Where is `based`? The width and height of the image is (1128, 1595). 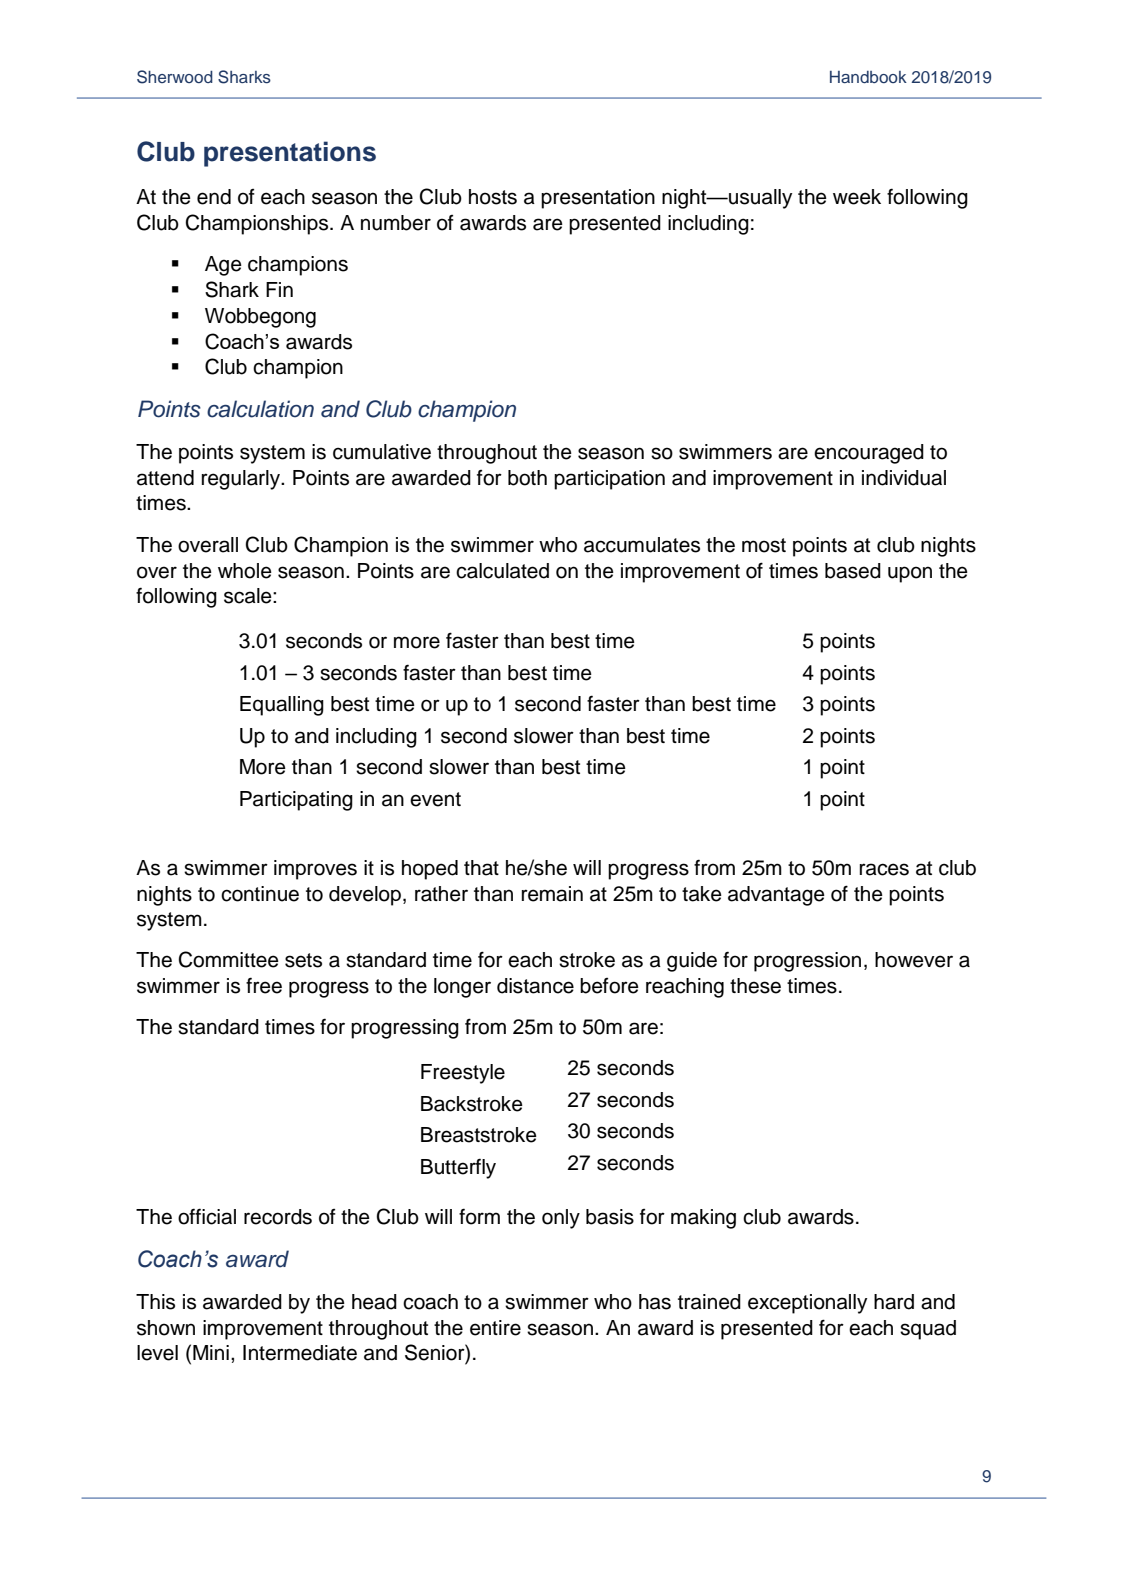
based is located at coordinates (853, 571).
